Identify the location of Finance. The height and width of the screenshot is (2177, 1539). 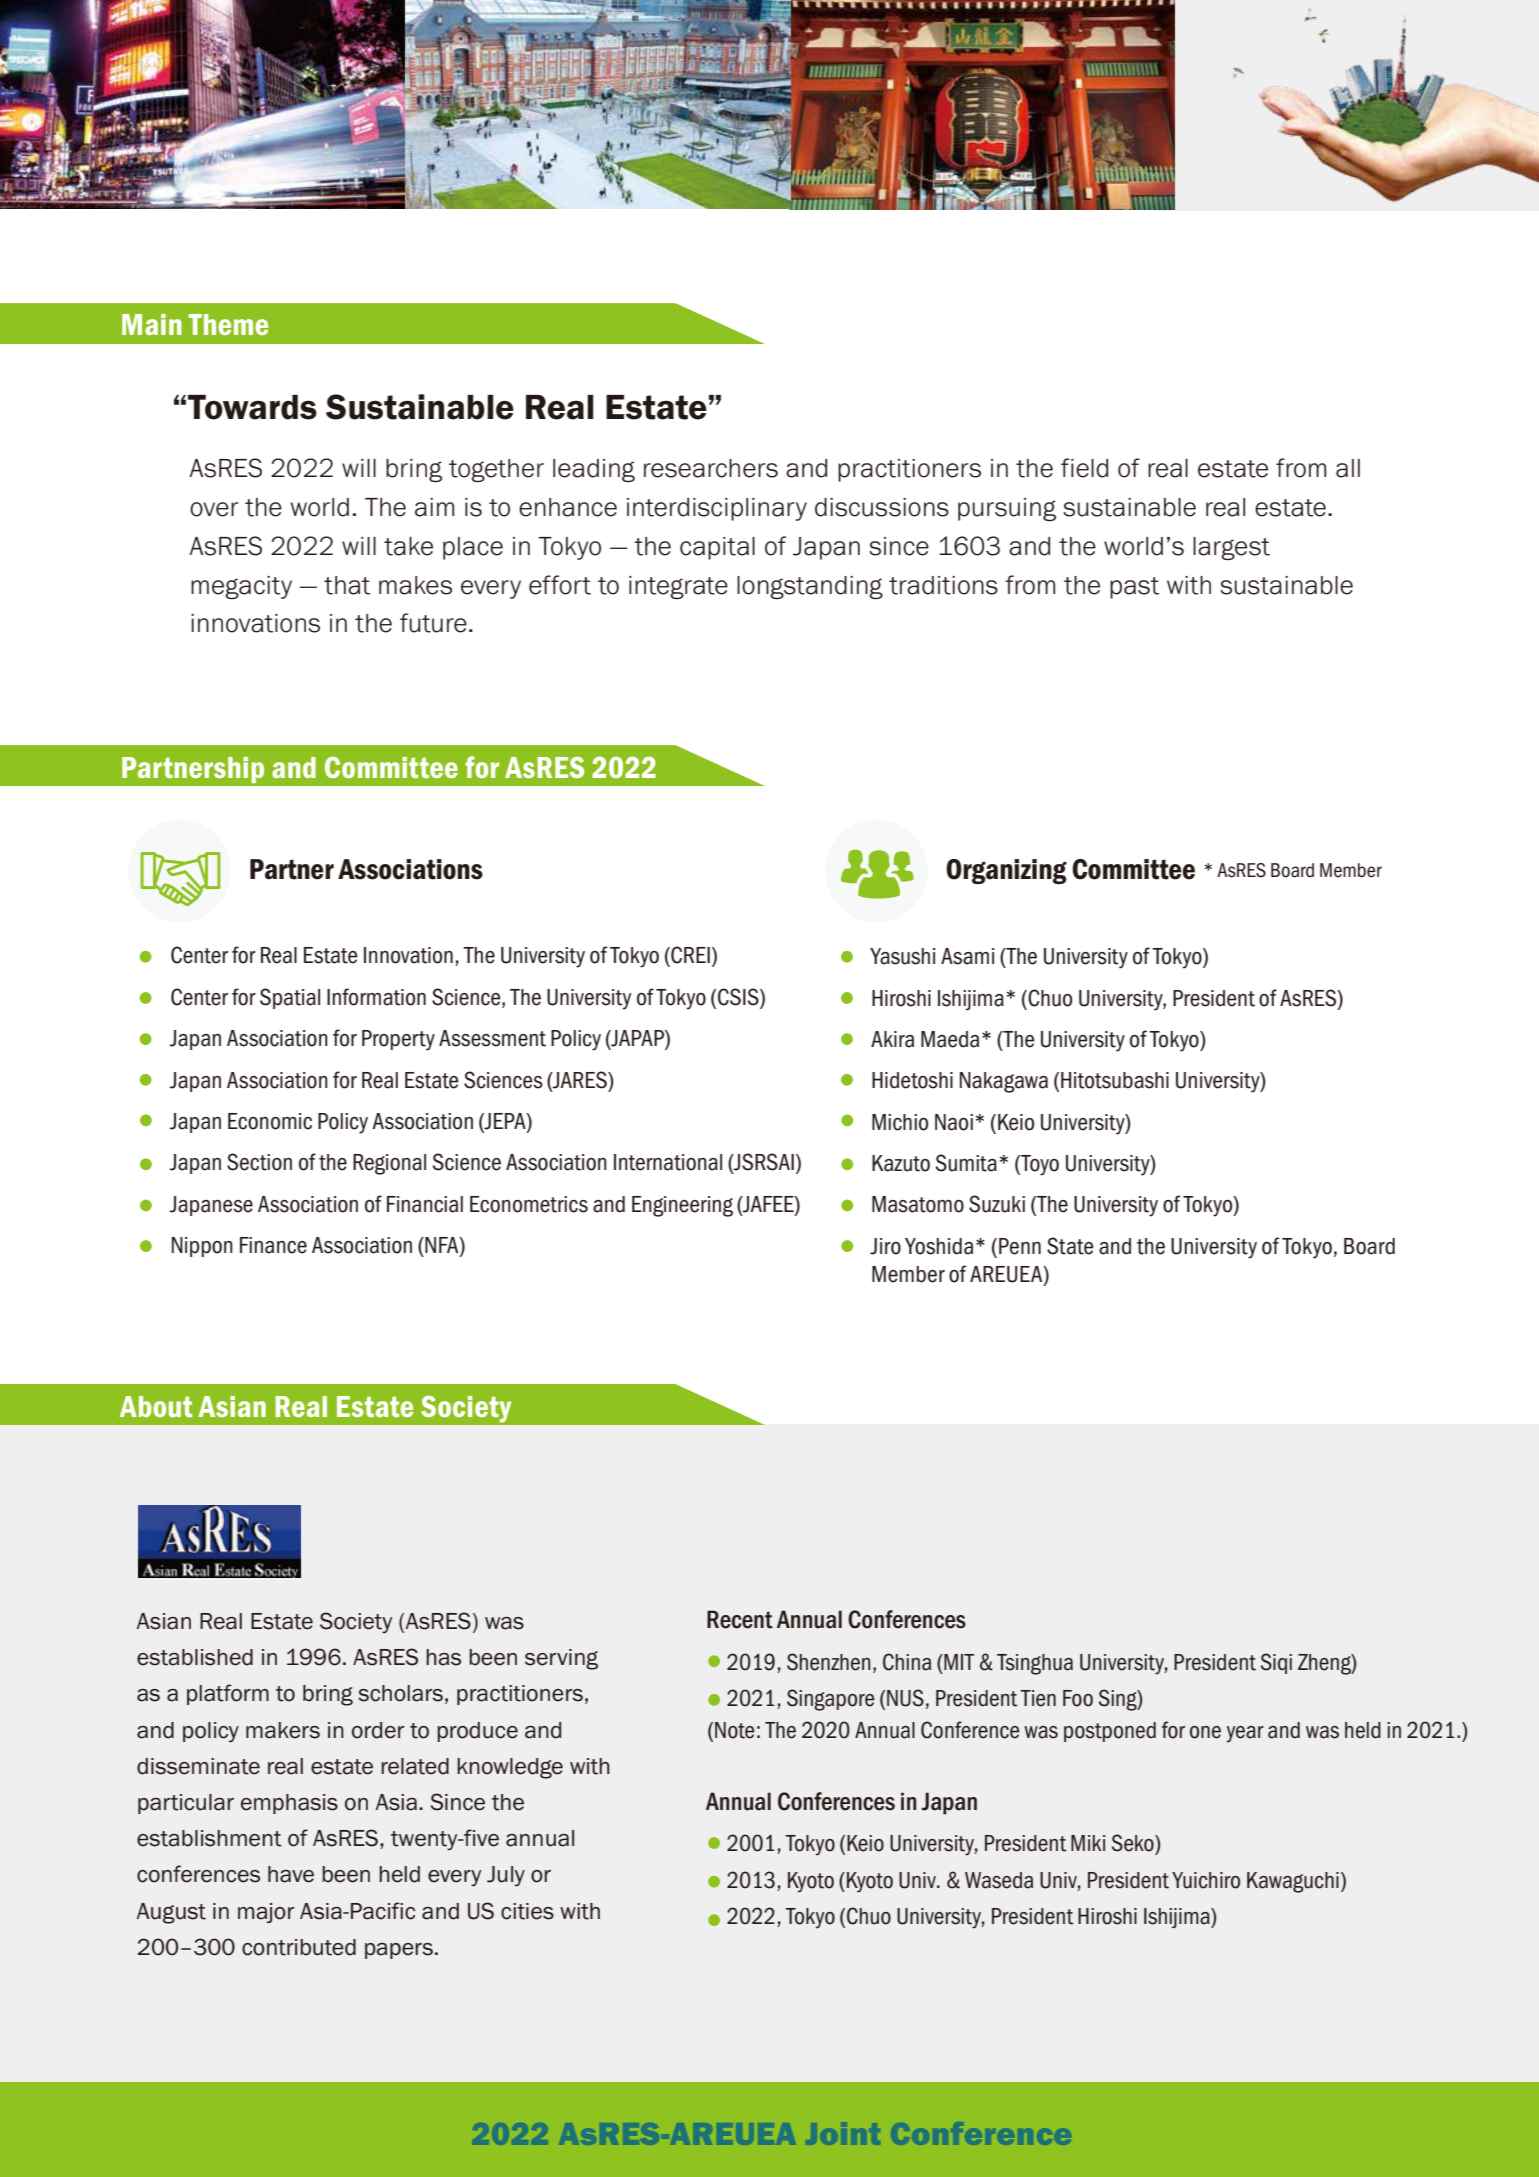
(273, 1245).
